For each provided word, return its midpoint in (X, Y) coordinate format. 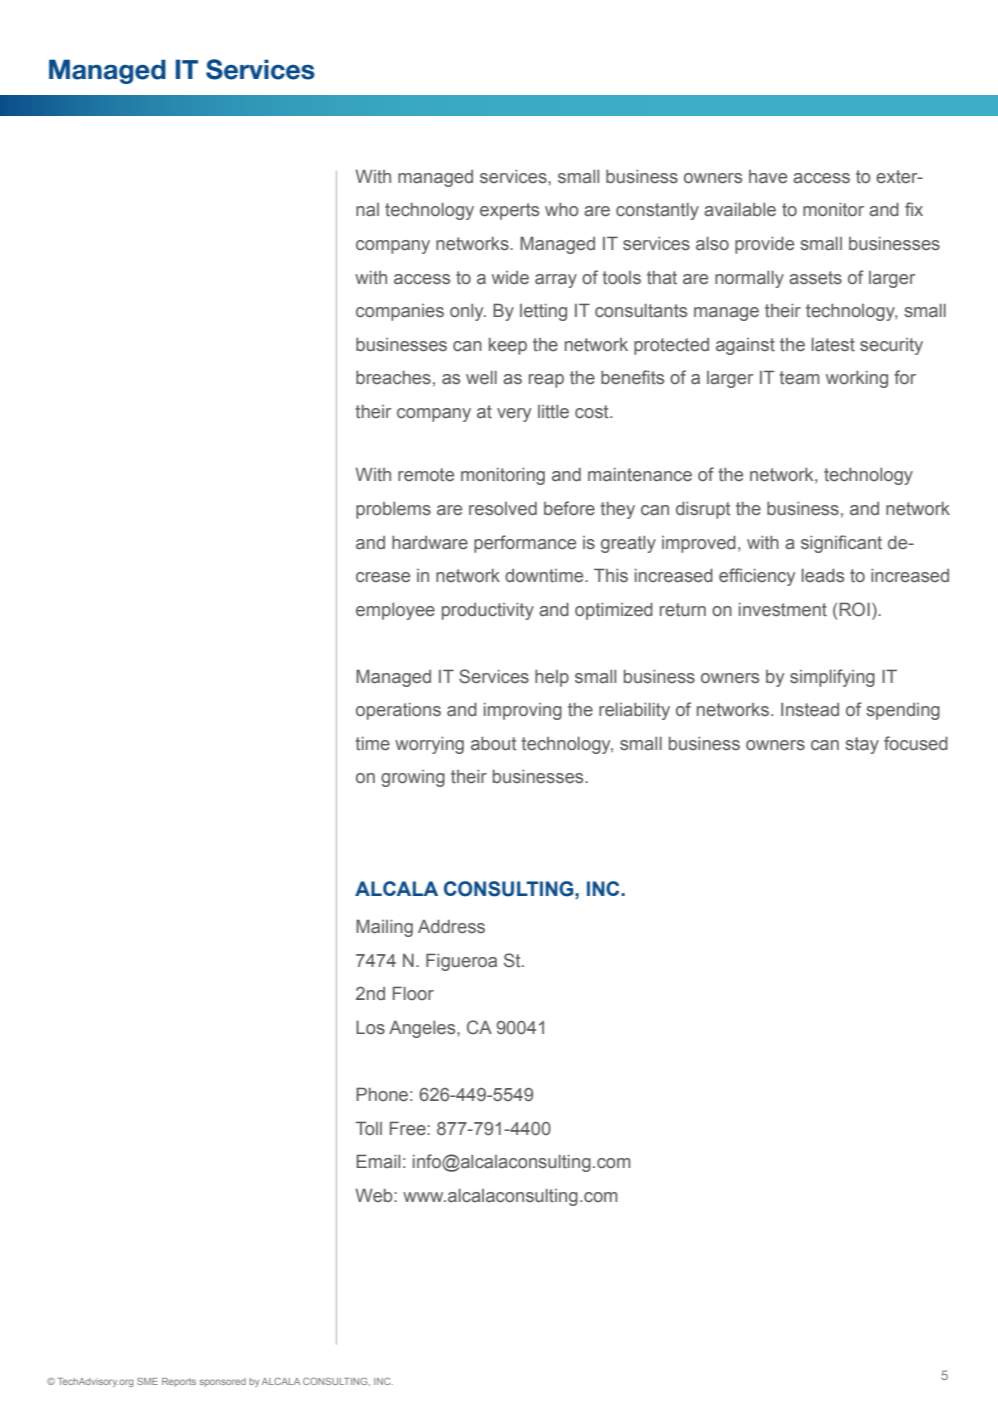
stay (862, 745)
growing (413, 778)
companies (400, 312)
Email (378, 1161)
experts (509, 211)
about (494, 743)
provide (764, 245)
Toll (368, 1128)
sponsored (223, 1382)
